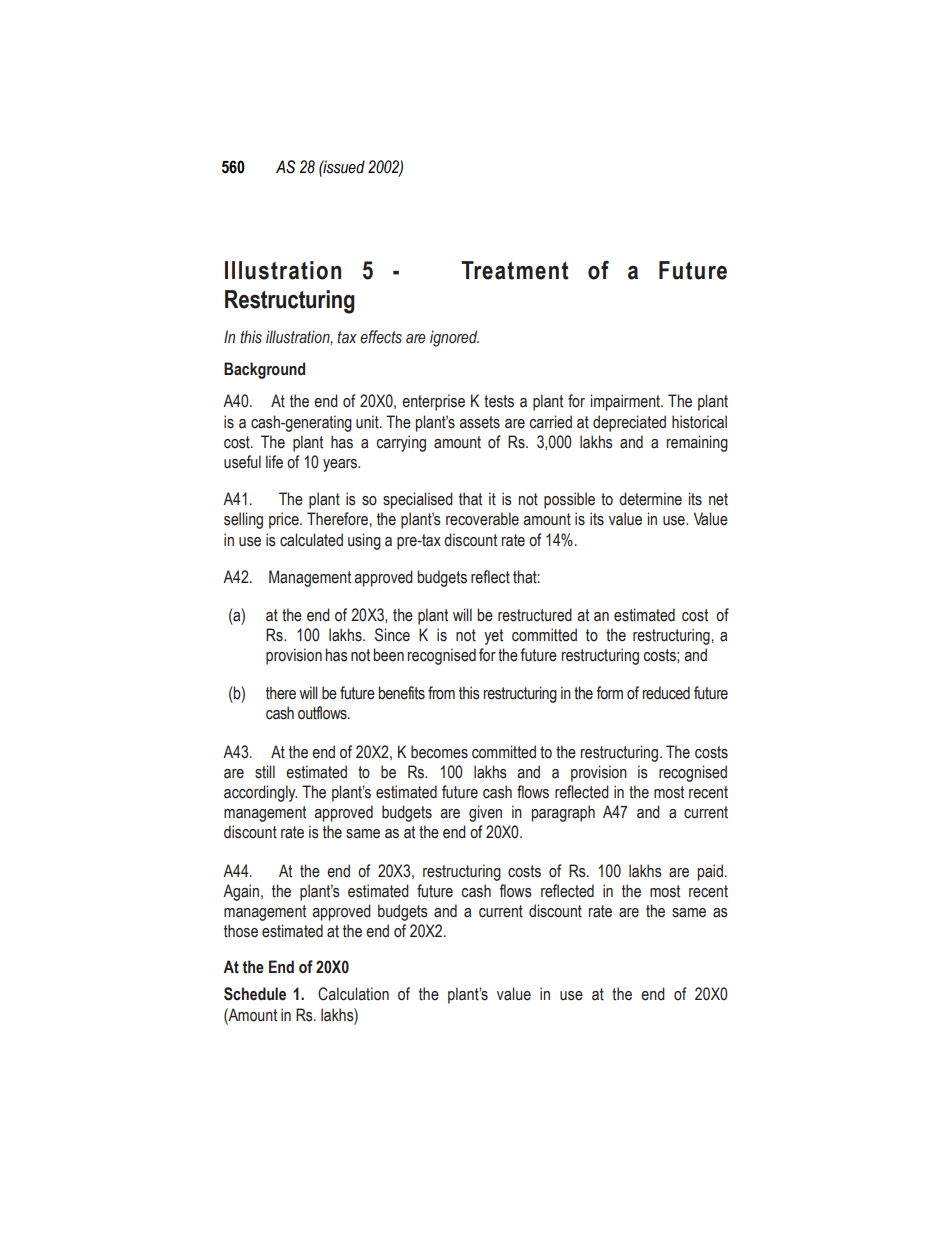 The height and width of the screenshot is (1233, 952). Describe the element at coordinates (353, 994) in the screenshot. I see `Calculation` at that location.
